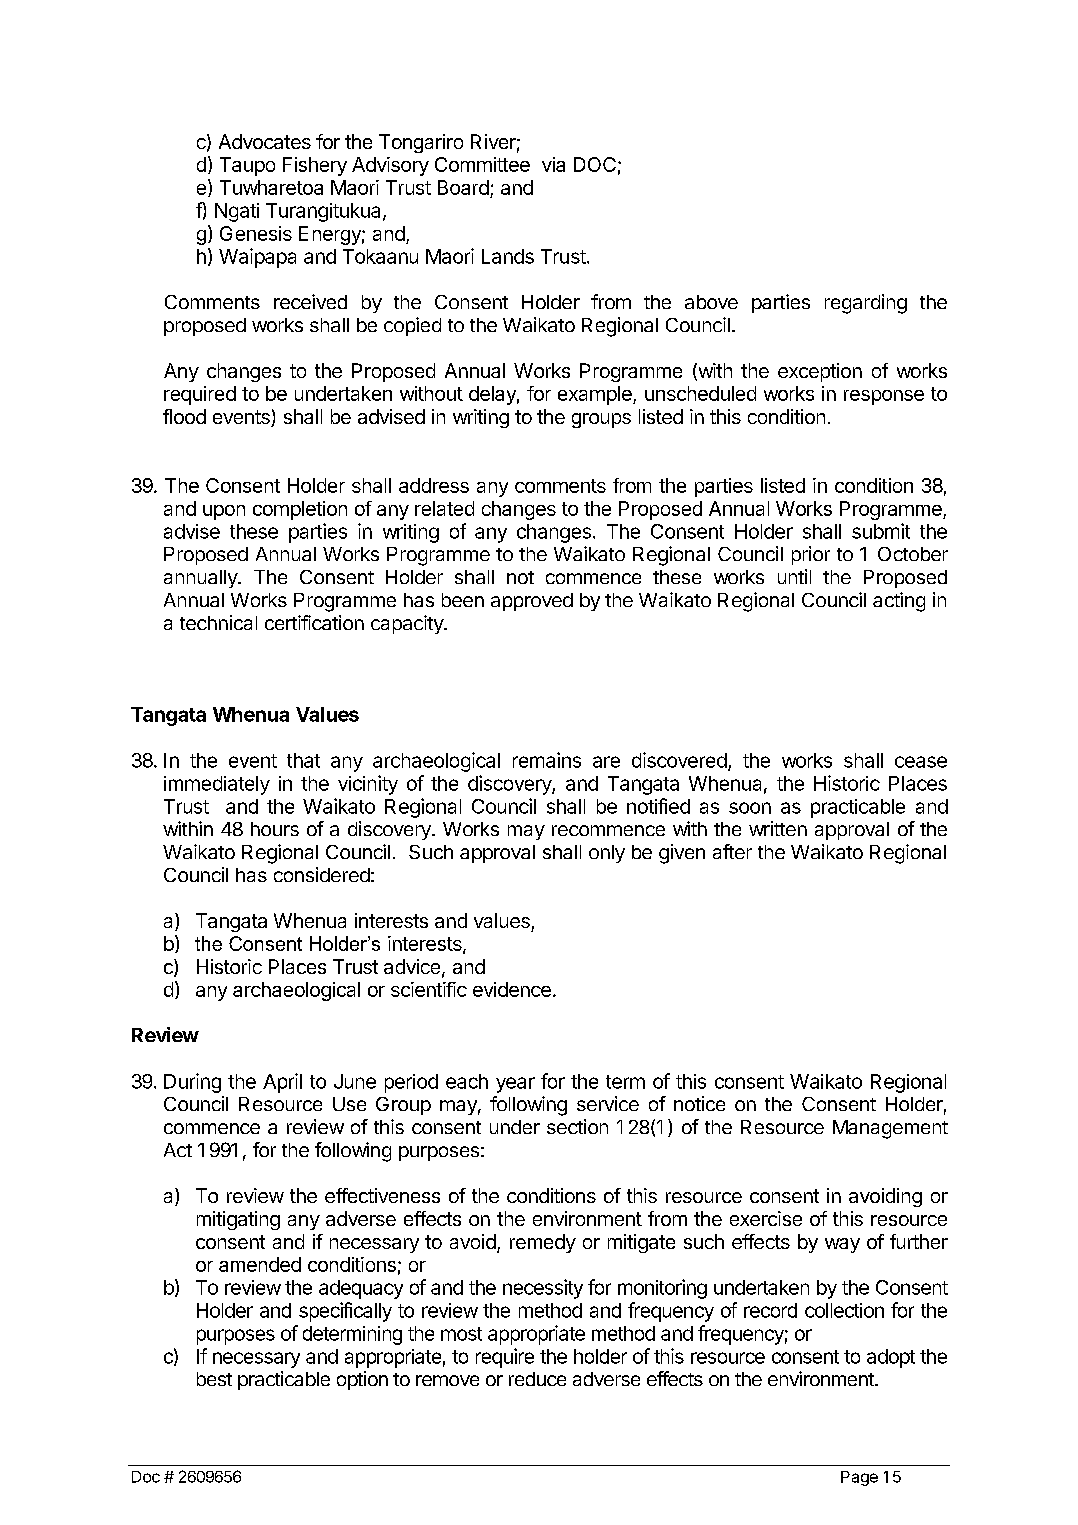 This image has width=1078, height=1525. What do you see at coordinates (512, 989) in the image?
I see `evidence` at bounding box center [512, 989].
